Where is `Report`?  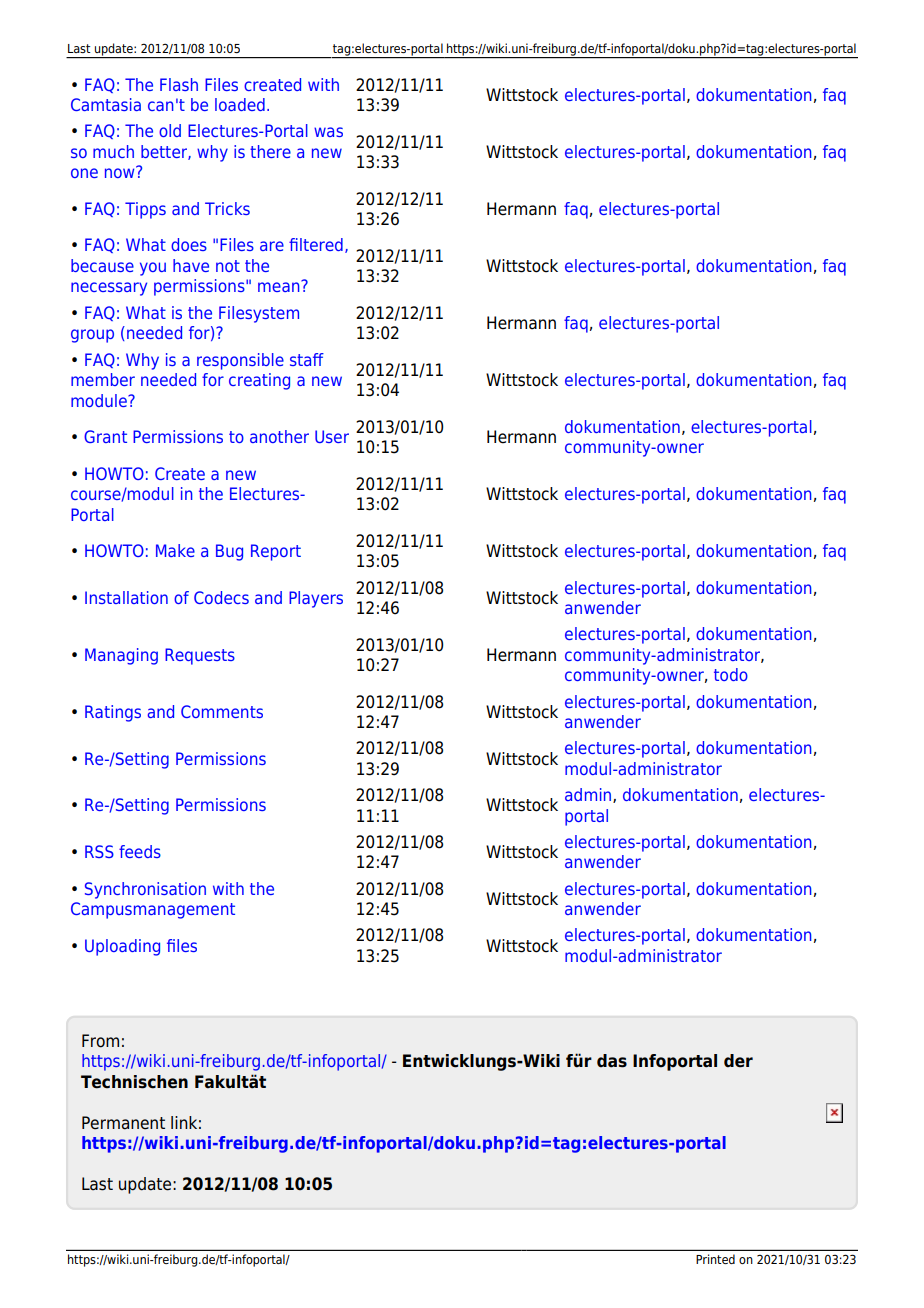 Report is located at coordinates (276, 552).
